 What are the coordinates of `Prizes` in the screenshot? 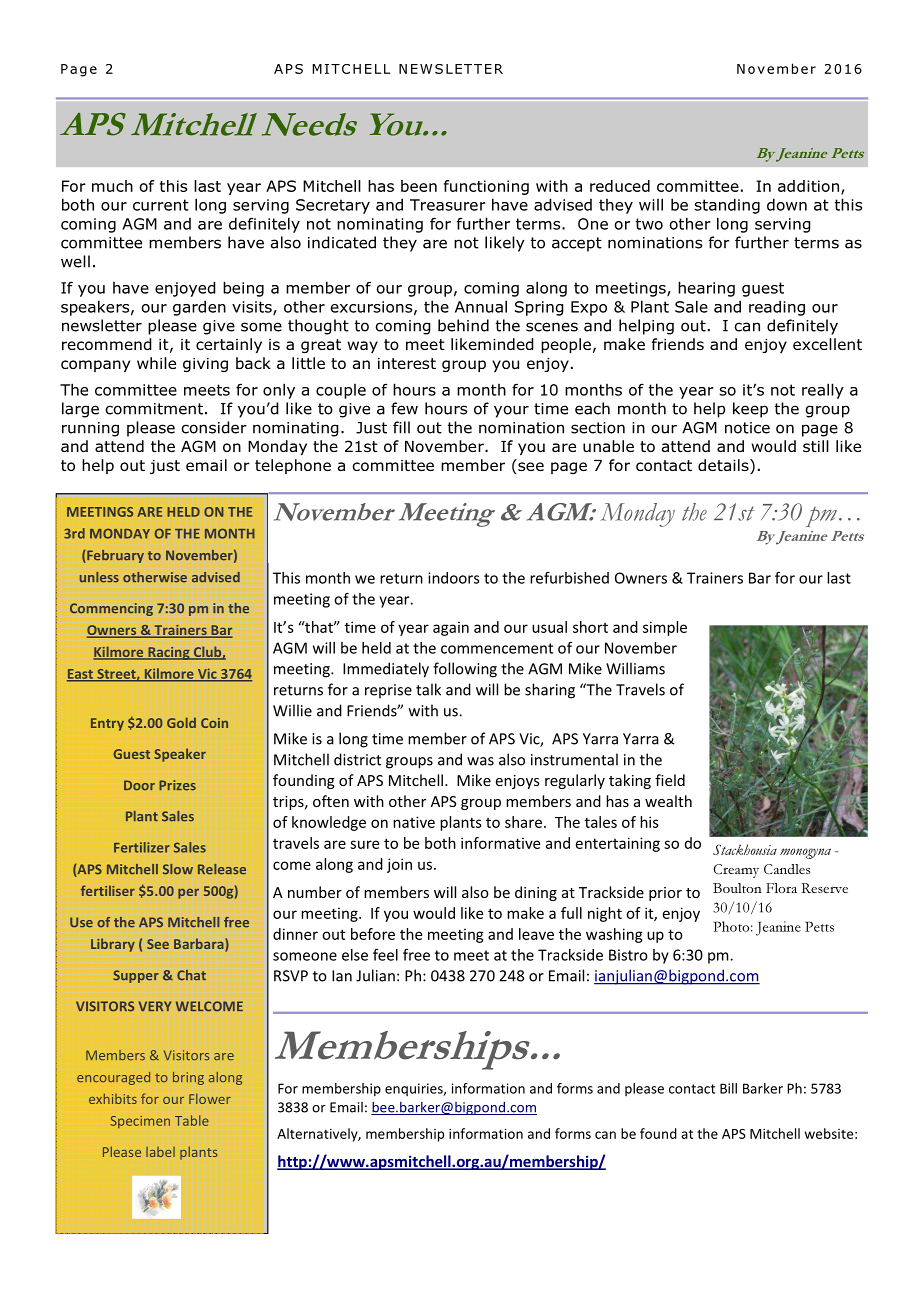 It's located at (177, 785).
